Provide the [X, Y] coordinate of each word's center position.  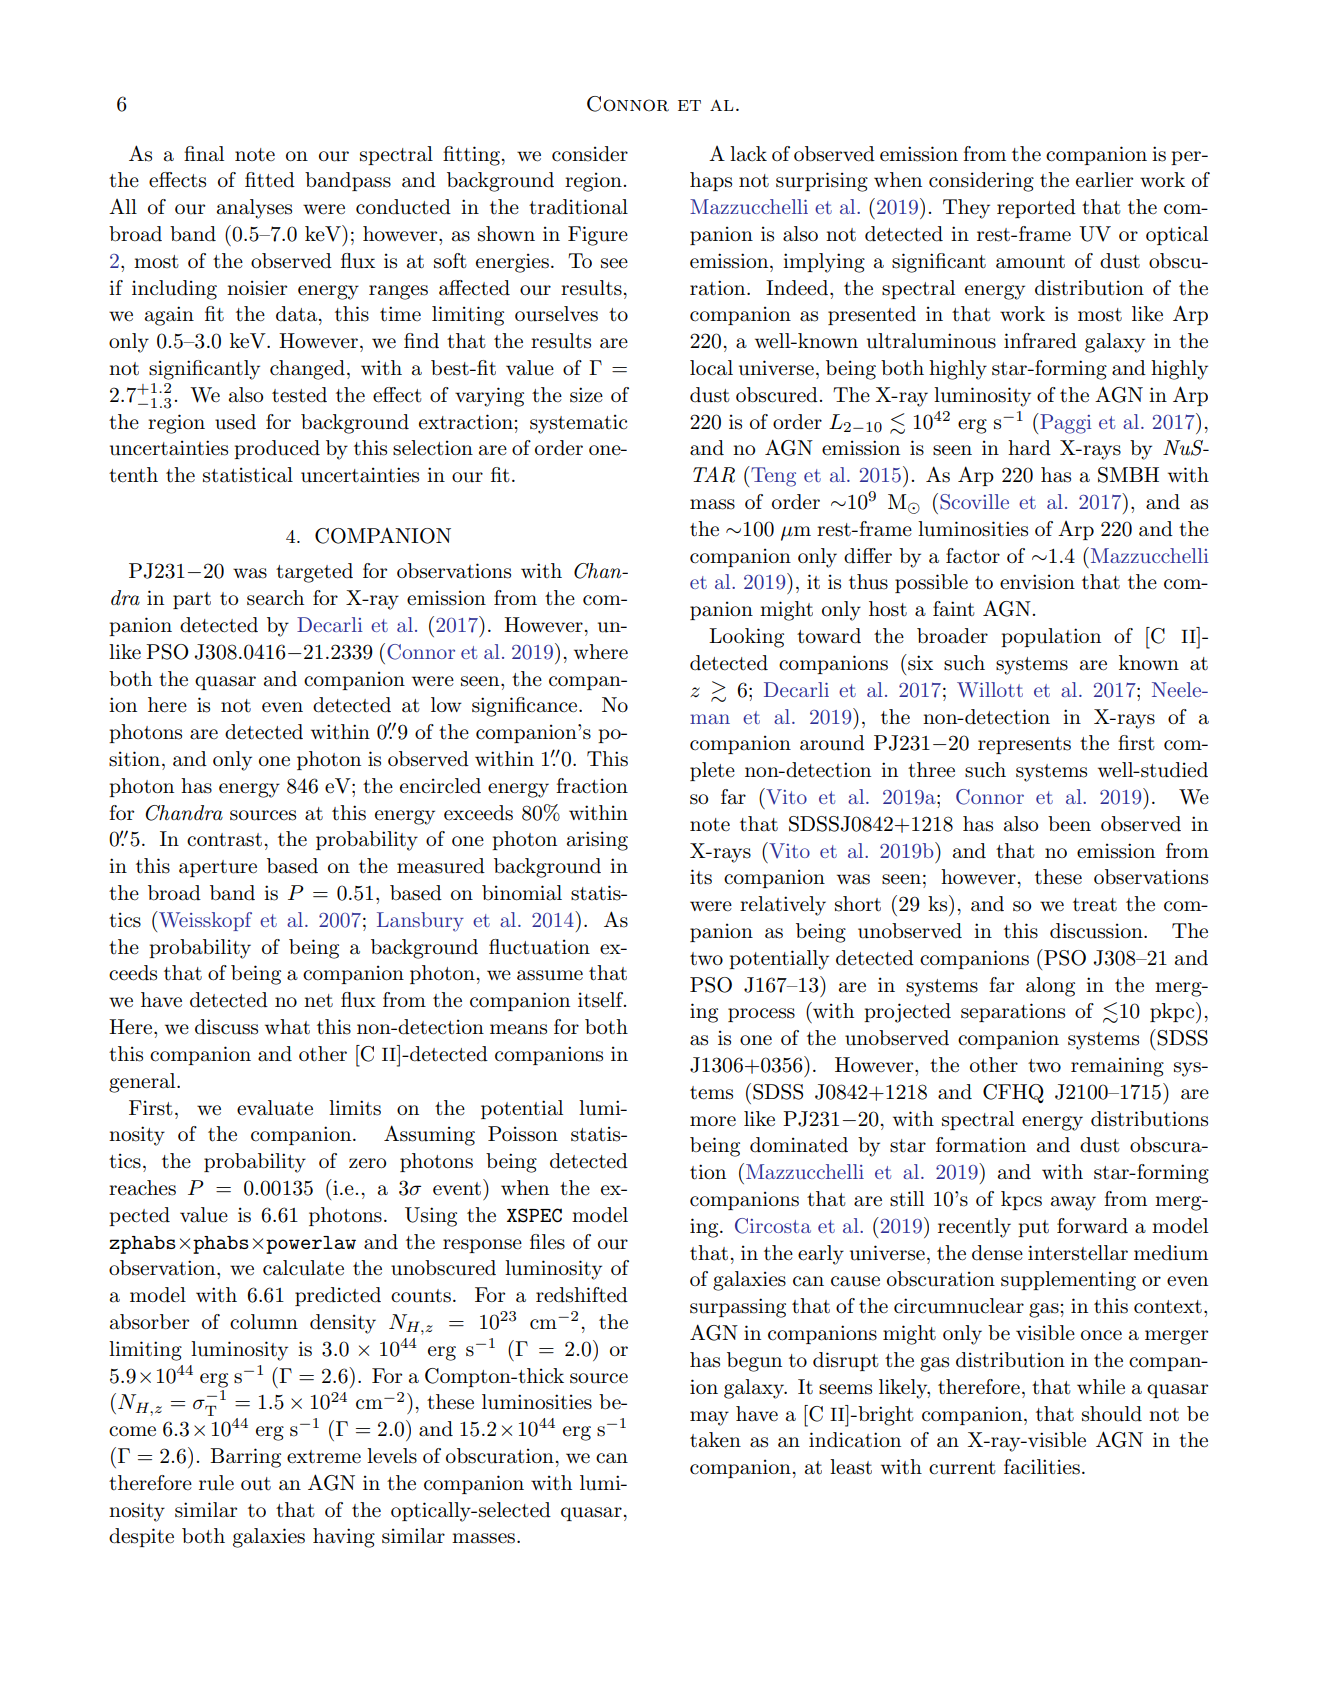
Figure [598, 236]
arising [597, 841]
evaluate [275, 1108]
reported [1036, 208]
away [1073, 1203]
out [256, 1484]
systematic [578, 424]
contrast [224, 840]
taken [715, 1440]
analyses [254, 209]
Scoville [974, 502]
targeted [314, 573]
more [713, 1121]
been [1069, 824]
